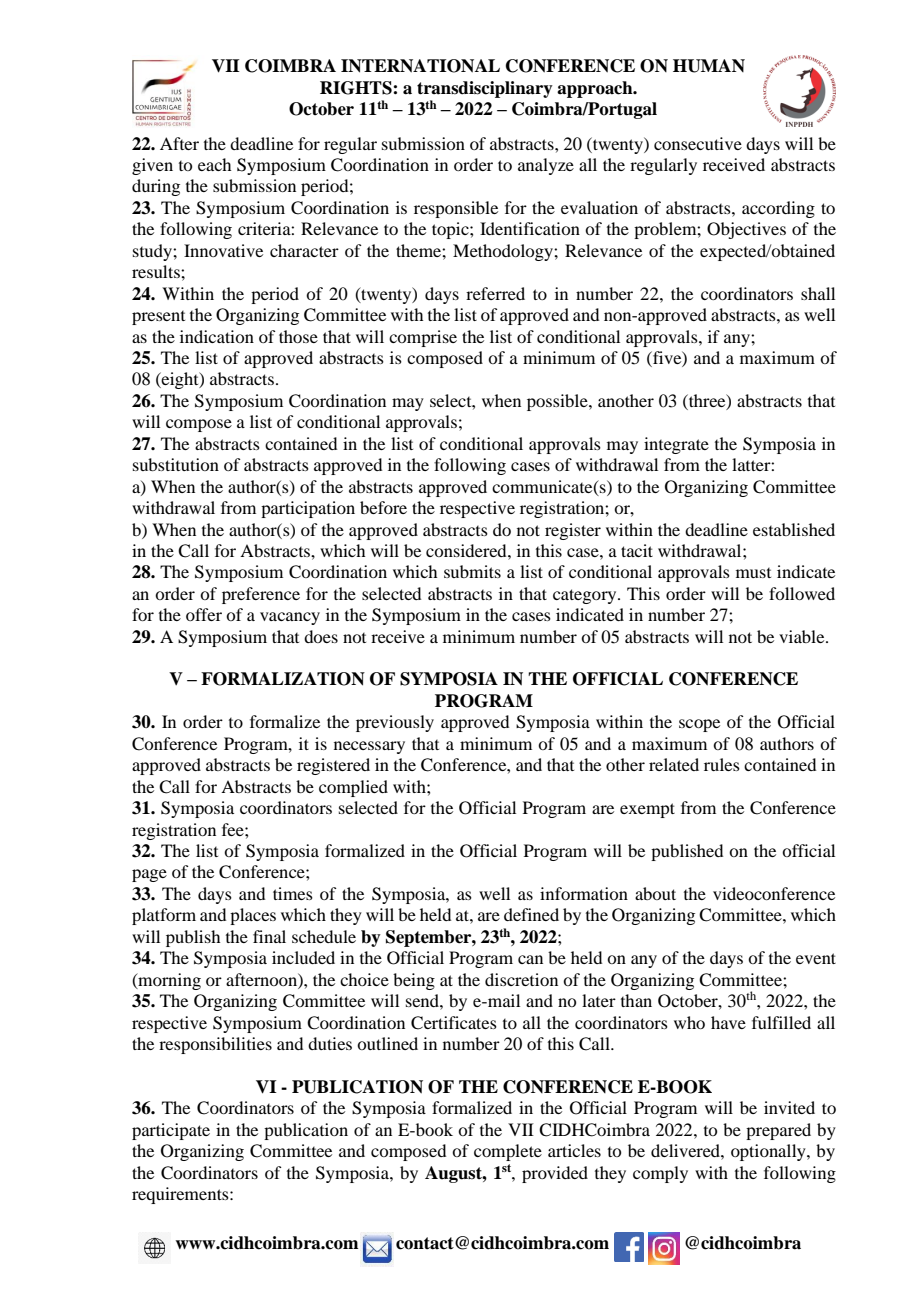 This screenshot has width=924, height=1308. What do you see at coordinates (181, 1195) in the screenshot?
I see `requirements` at bounding box center [181, 1195].
